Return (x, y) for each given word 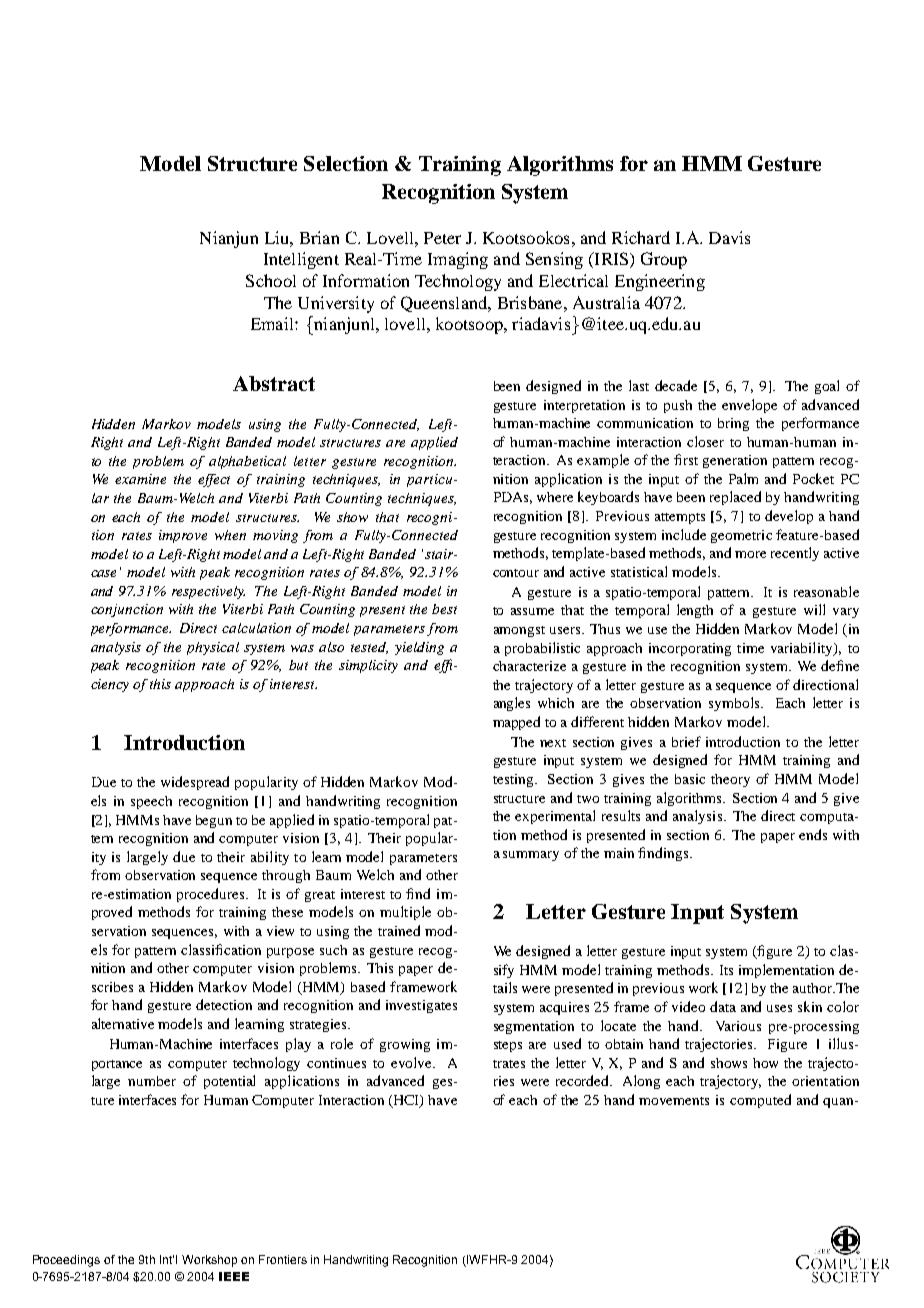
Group (664, 260)
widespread (195, 783)
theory (730, 780)
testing (514, 780)
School (271, 280)
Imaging (458, 260)
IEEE (234, 1276)
